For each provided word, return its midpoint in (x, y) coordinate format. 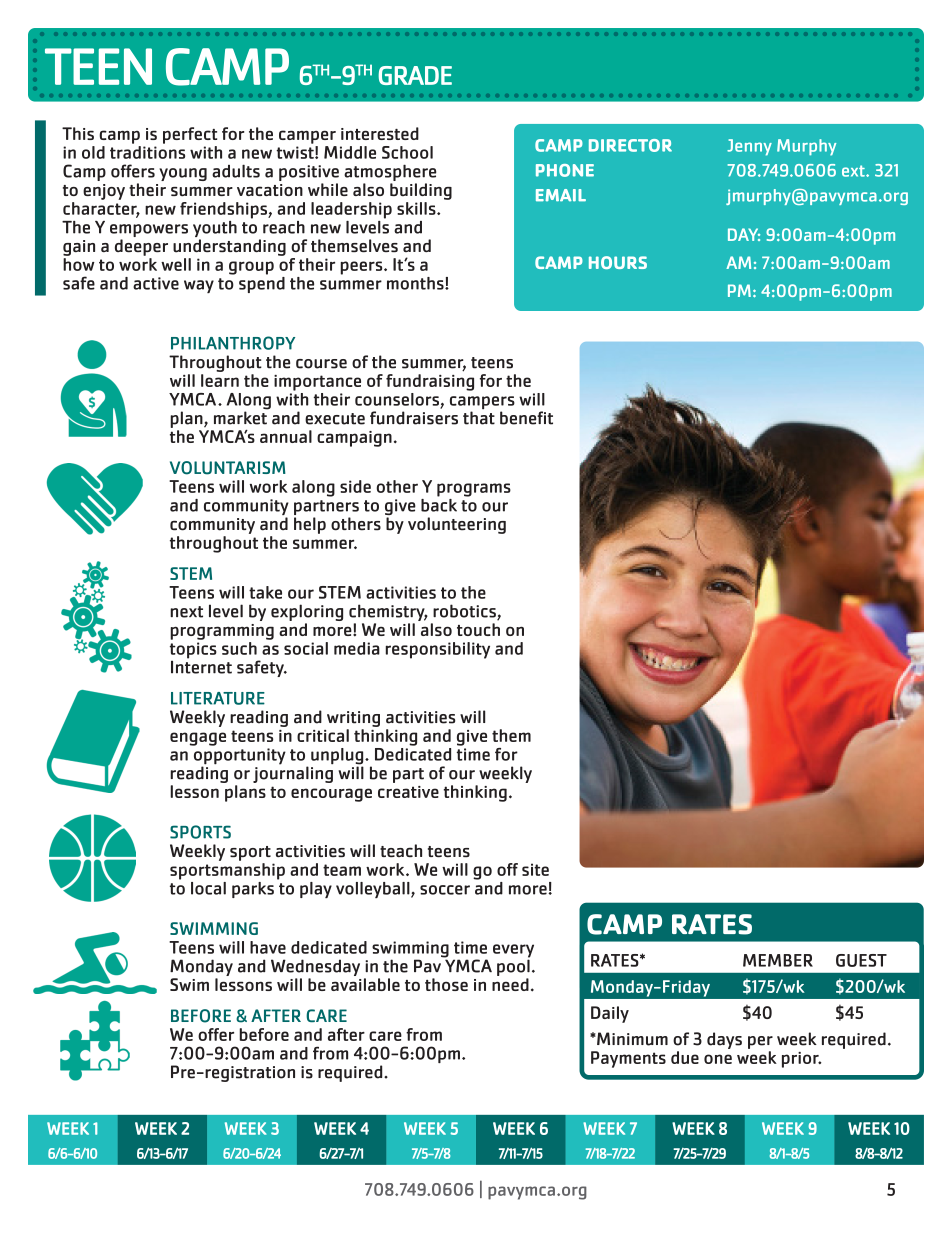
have (268, 947)
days (724, 1040)
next (186, 612)
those (446, 984)
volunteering (457, 525)
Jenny (749, 147)
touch (478, 629)
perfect (190, 135)
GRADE (415, 75)
